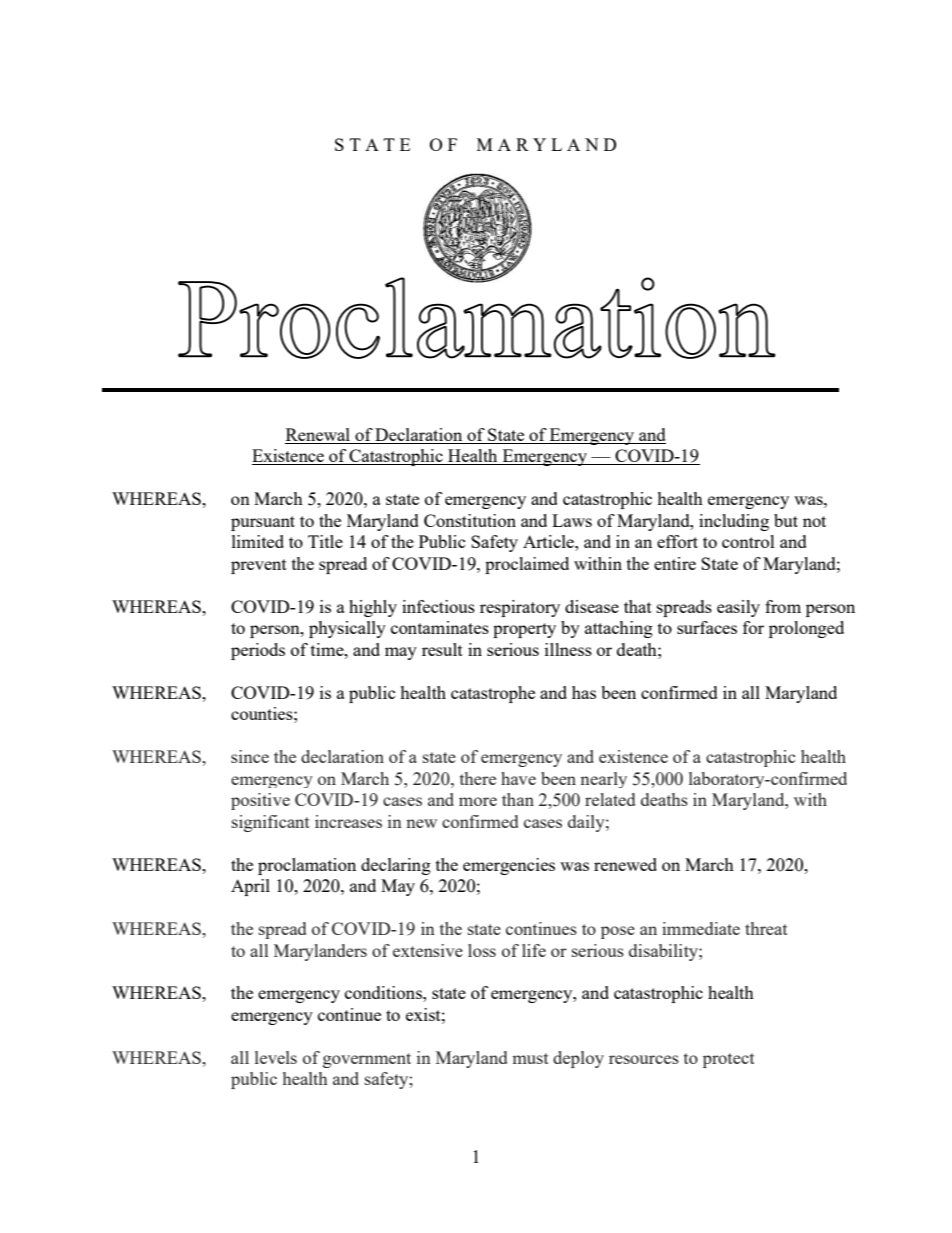 This screenshot has height=1233, width=952. I want to click on including, so click(734, 522).
